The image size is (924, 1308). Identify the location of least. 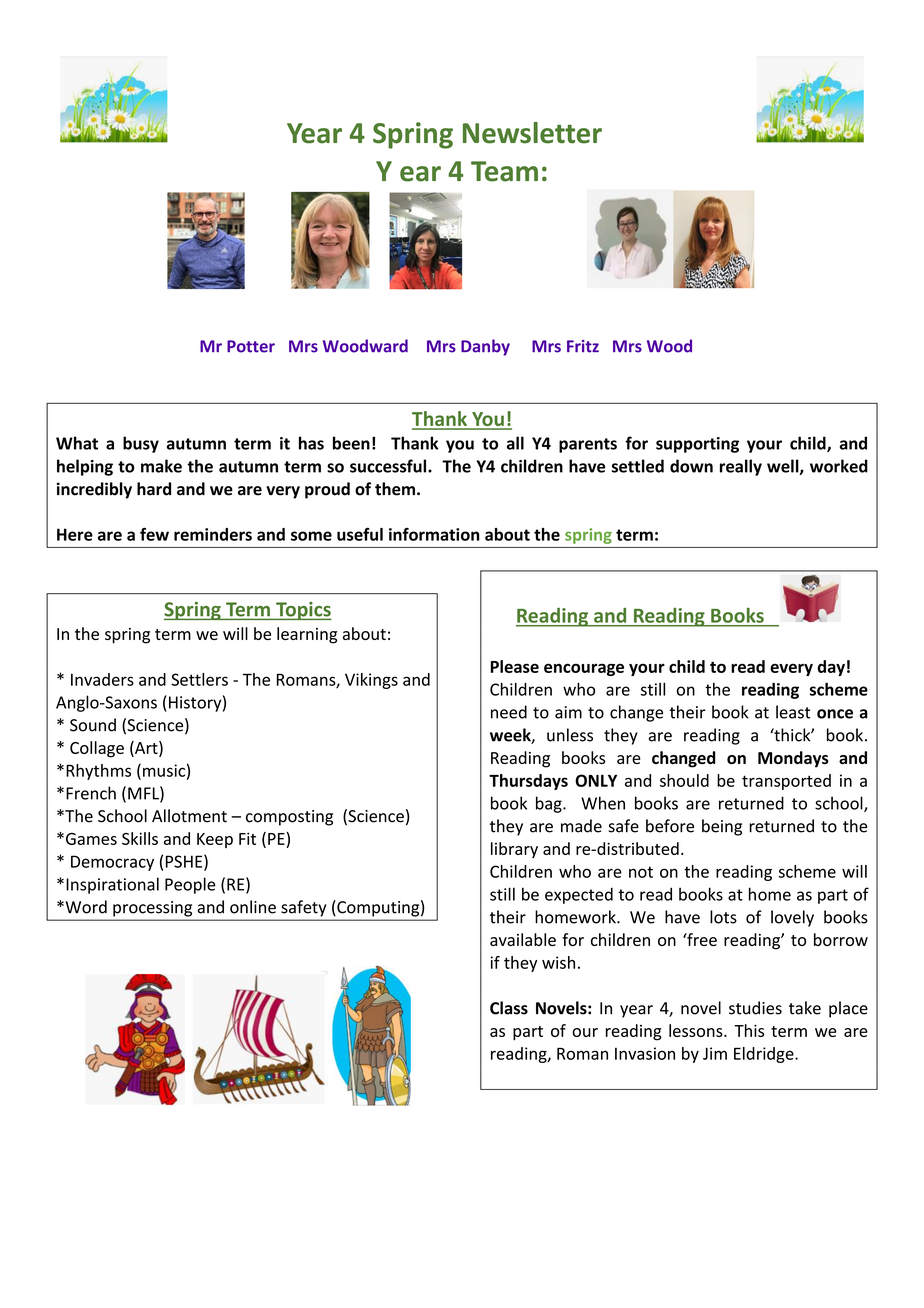
(793, 712).
